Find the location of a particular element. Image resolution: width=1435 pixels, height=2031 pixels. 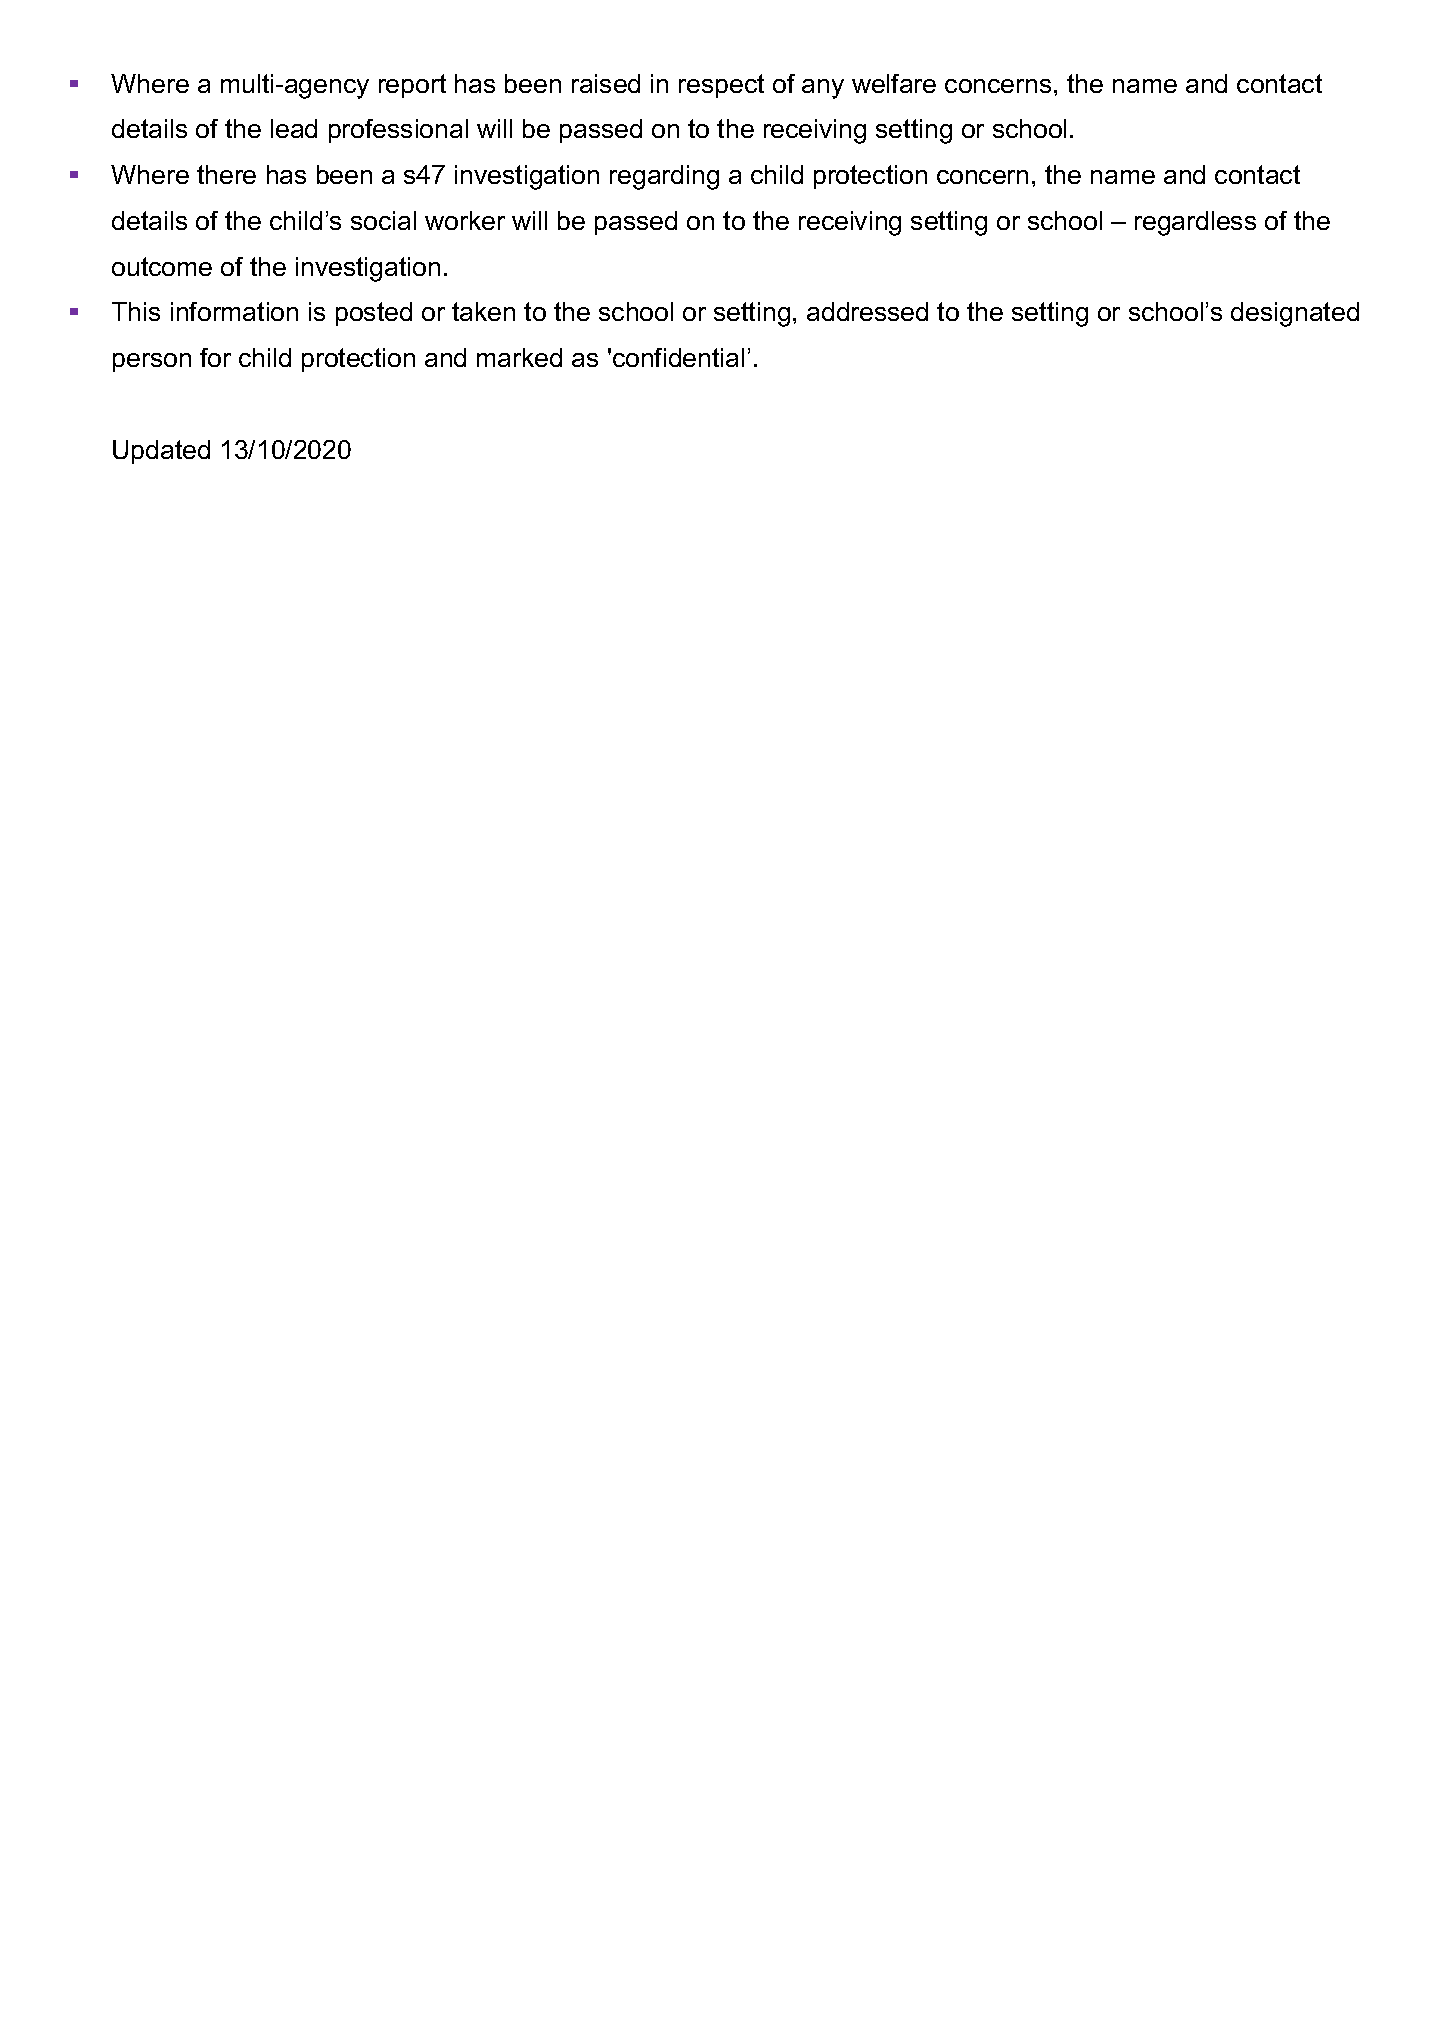

outcome is located at coordinates (162, 266).
